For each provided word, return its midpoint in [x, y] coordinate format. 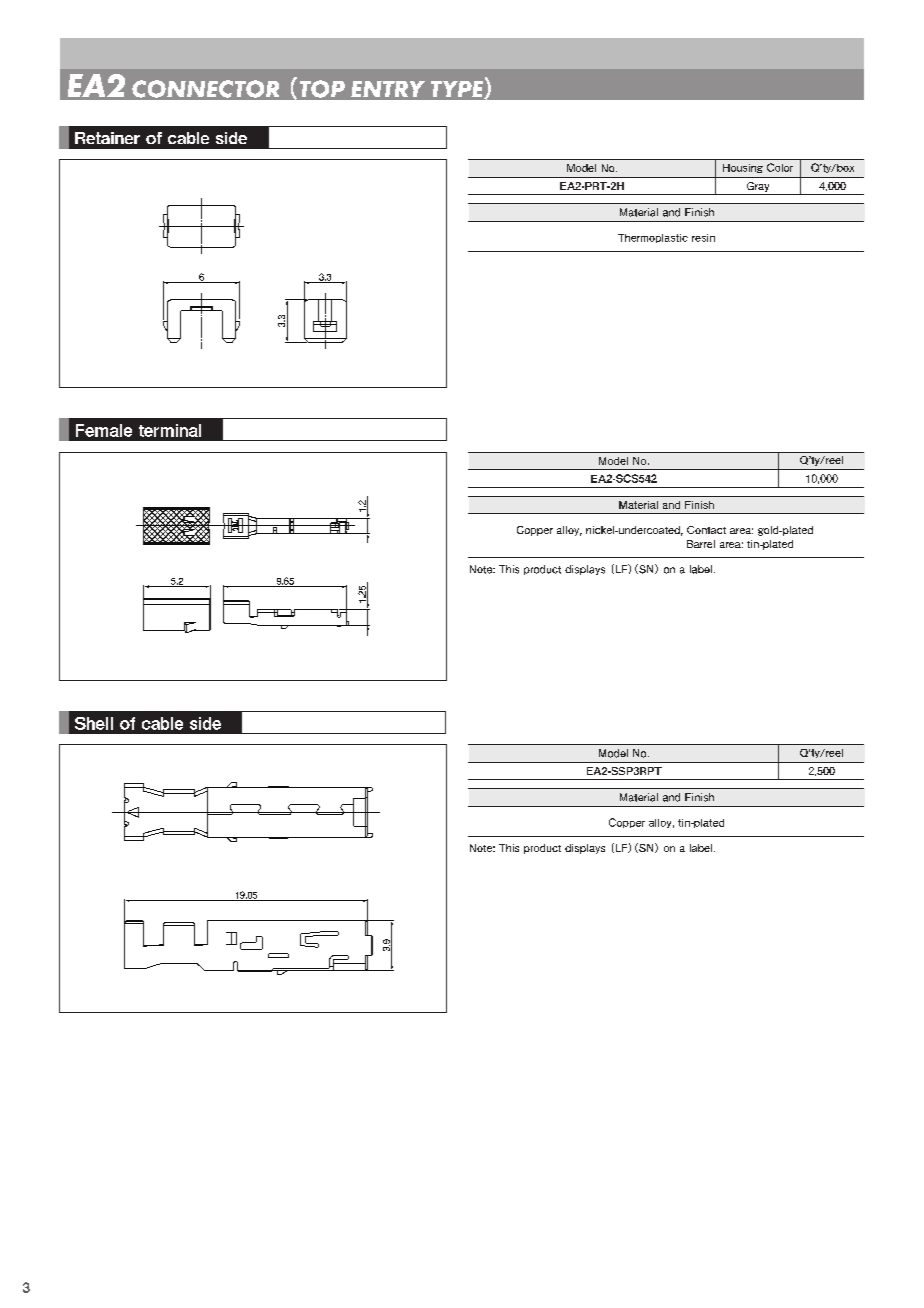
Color [780, 167]
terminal [170, 430]
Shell [94, 723]
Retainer [107, 138]
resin [703, 238]
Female [104, 430]
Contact [706, 530]
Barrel [701, 544]
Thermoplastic [653, 238]
